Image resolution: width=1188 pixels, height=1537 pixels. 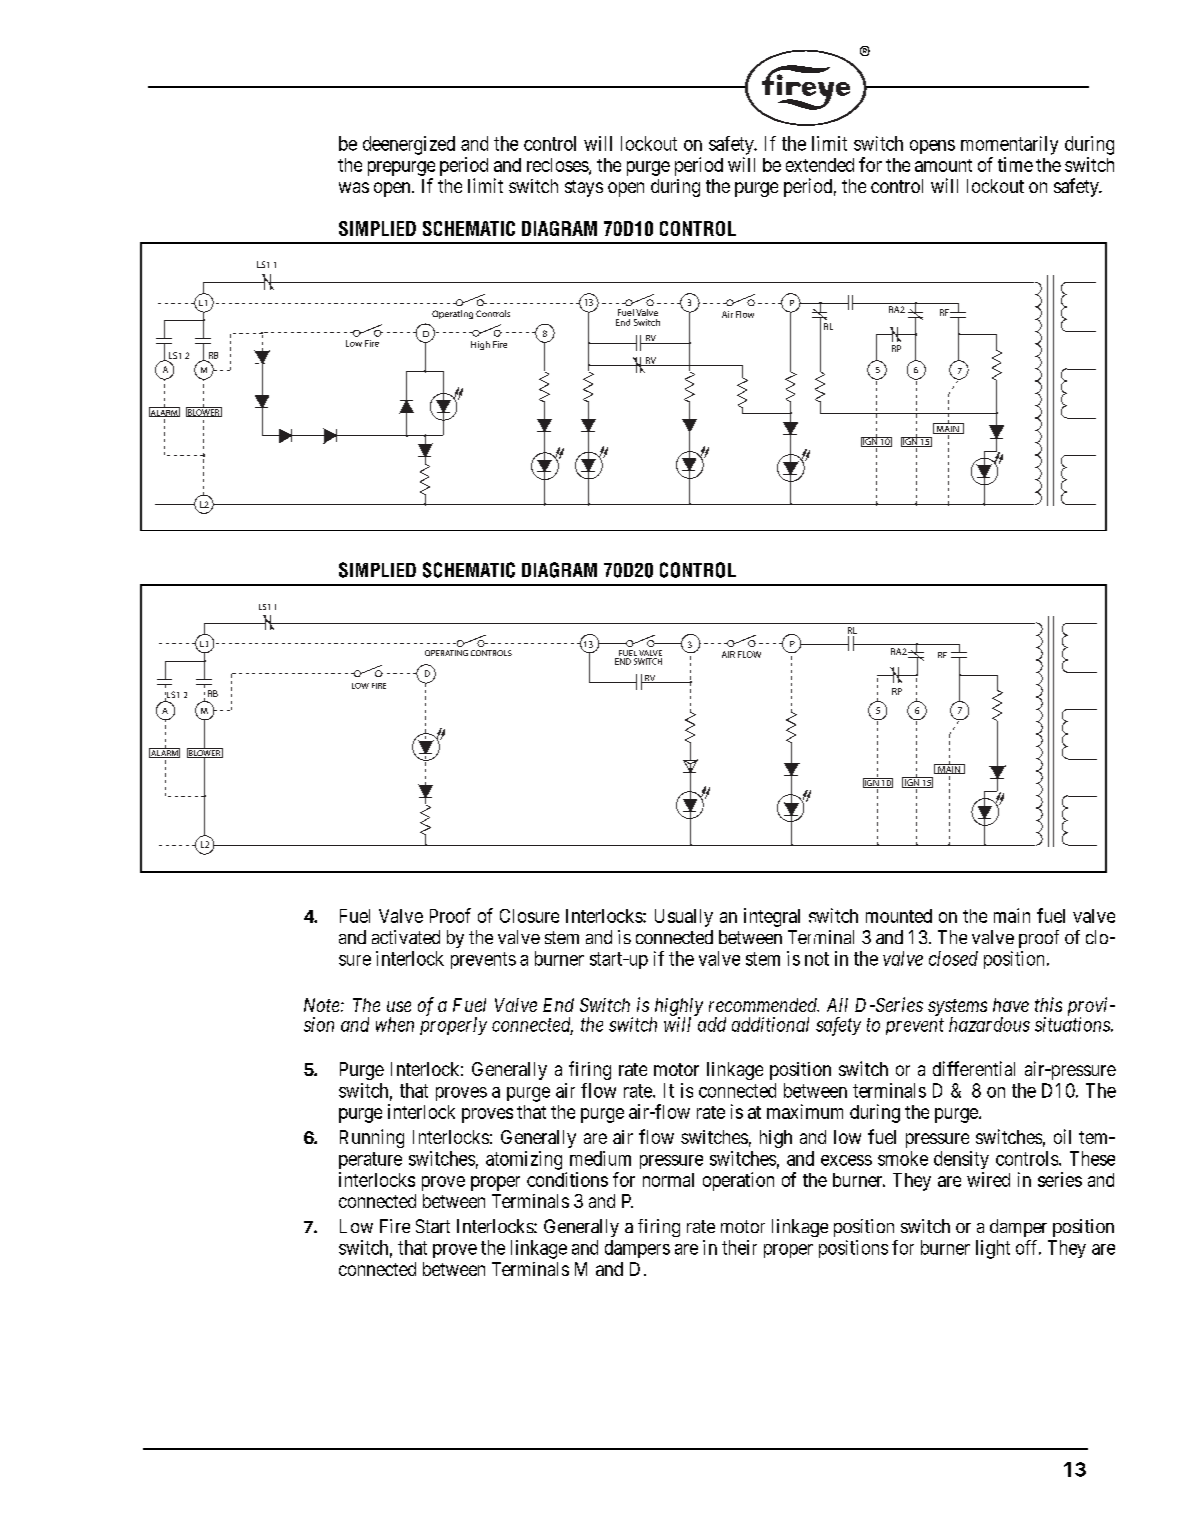 I want to click on time, so click(x=1015, y=164).
